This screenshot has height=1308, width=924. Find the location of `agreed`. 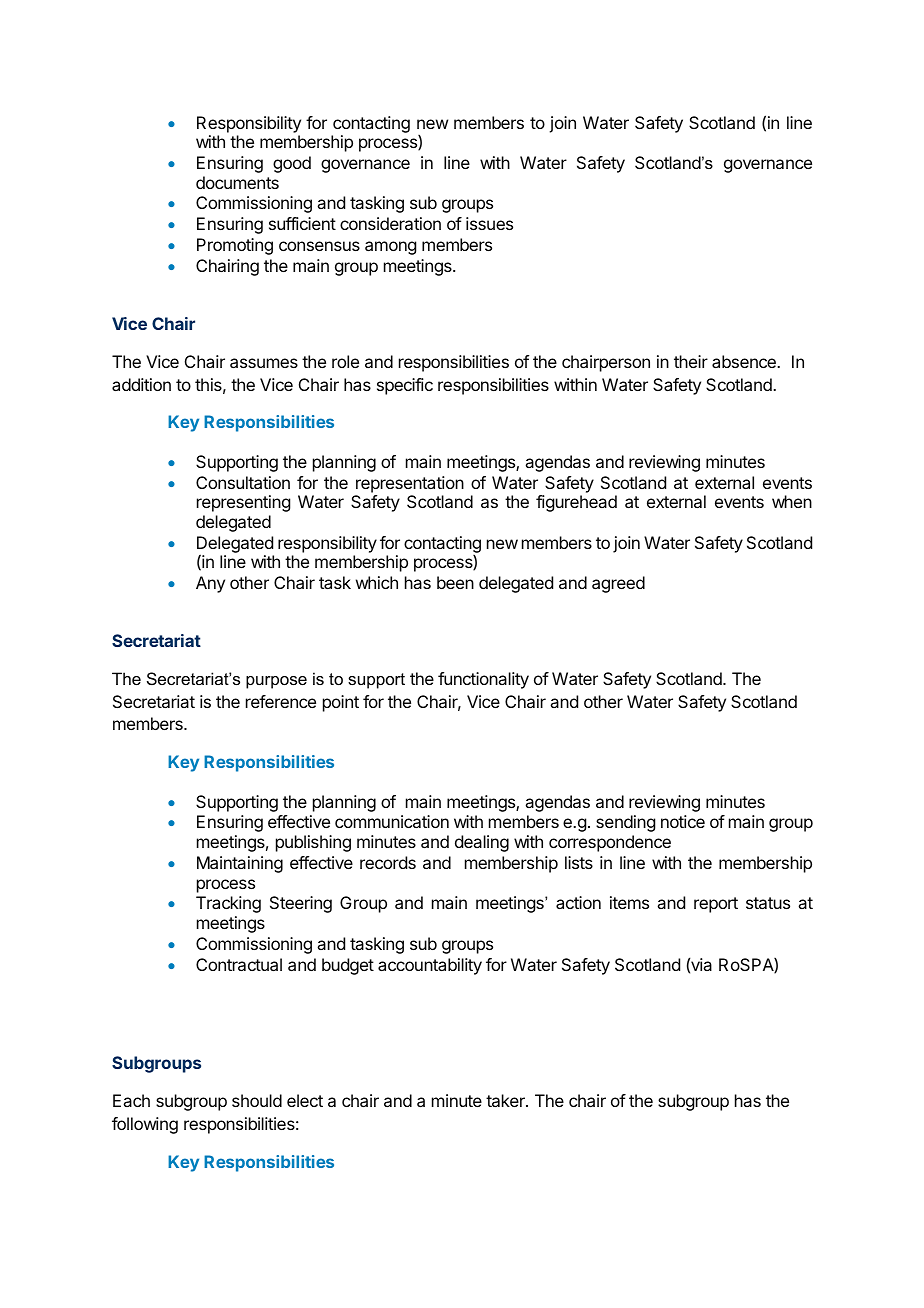

agreed is located at coordinates (618, 584).
